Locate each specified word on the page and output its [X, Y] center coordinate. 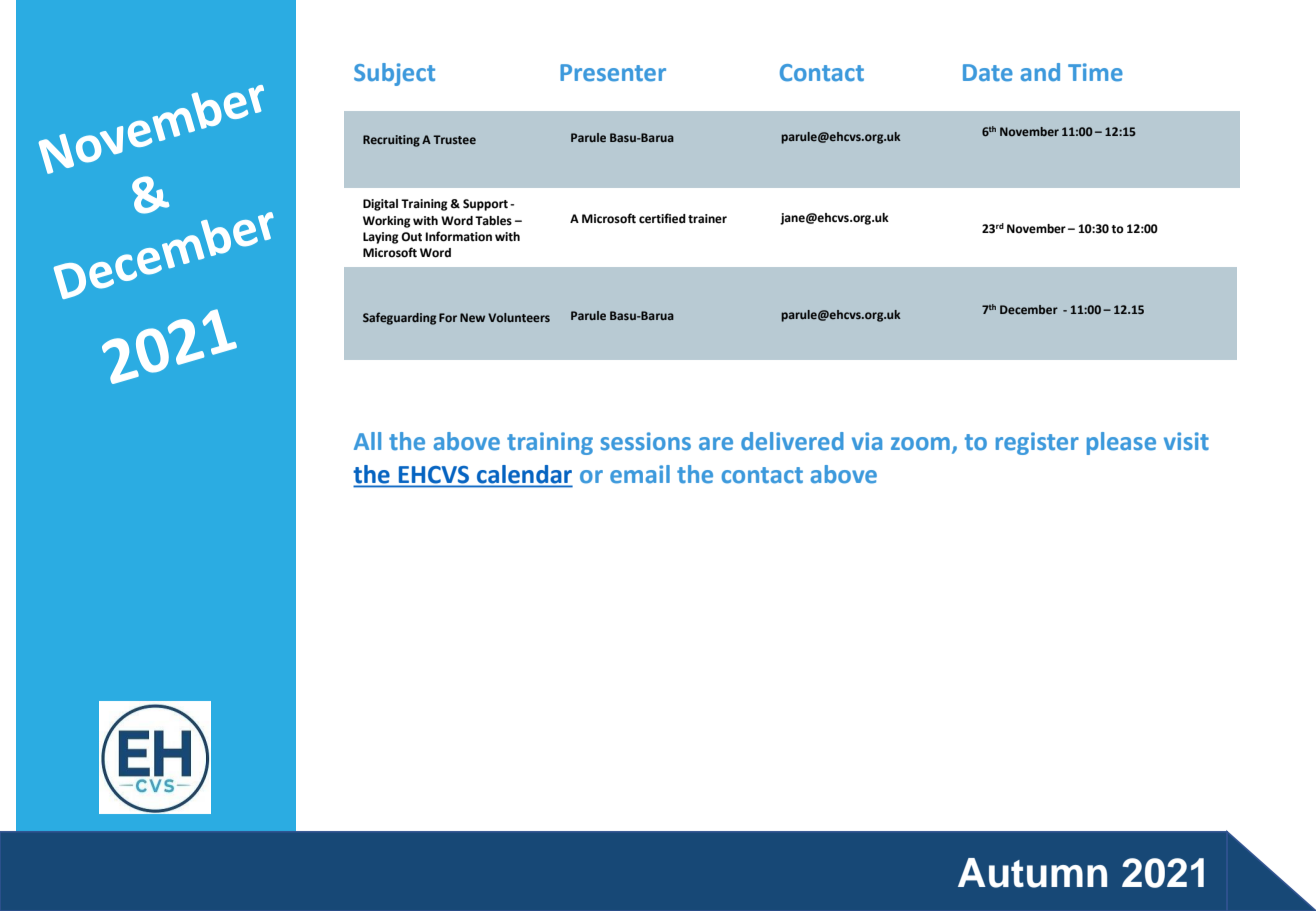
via [867, 441]
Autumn [1032, 873]
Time [1095, 72]
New [472, 317]
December [1029, 309]
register [1037, 443]
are [716, 444]
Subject [394, 74]
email [640, 474]
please [1121, 443]
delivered [792, 441]
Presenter [613, 73]
